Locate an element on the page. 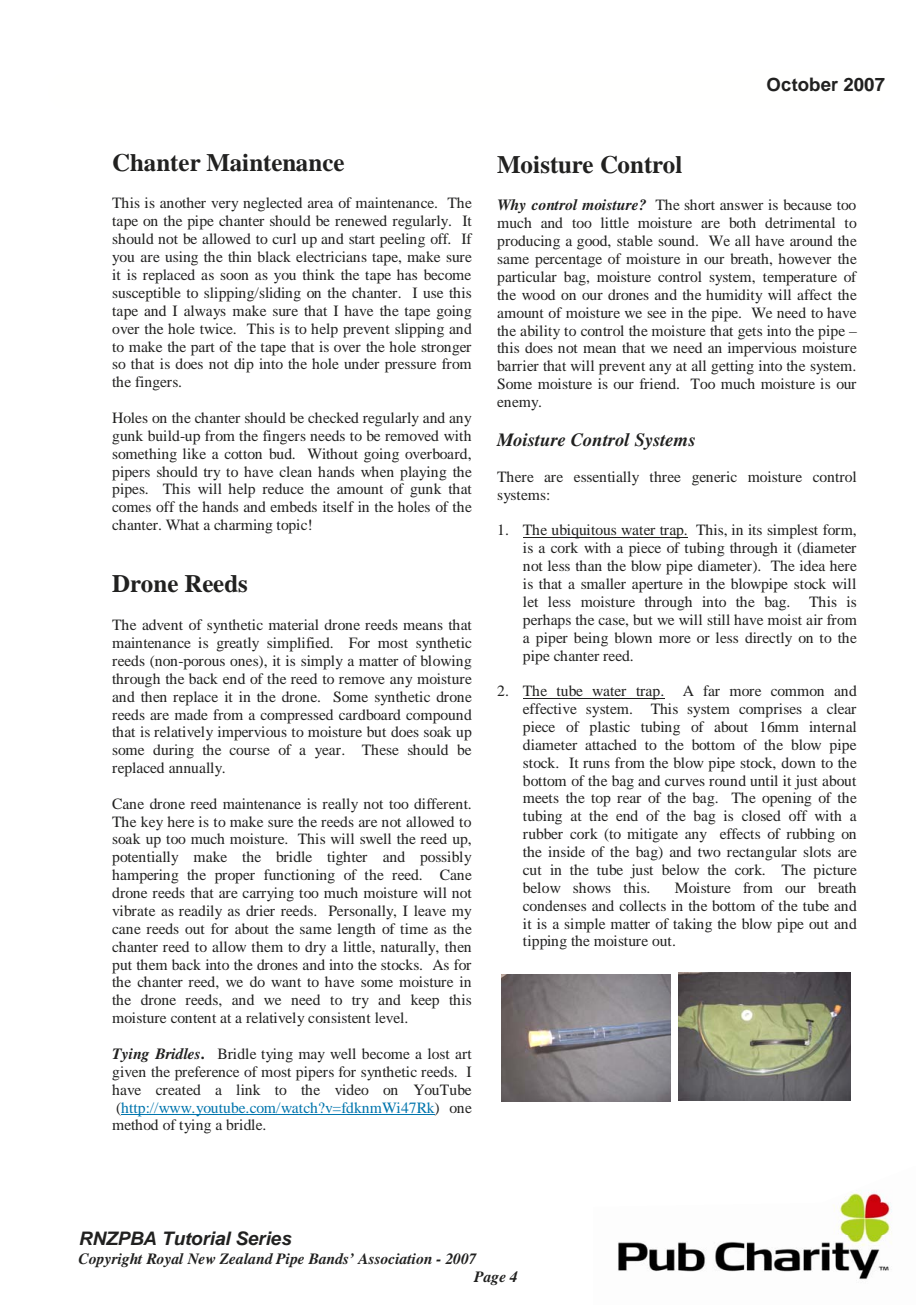 The width and height of the page is (924, 1308). proper is located at coordinates (235, 878).
